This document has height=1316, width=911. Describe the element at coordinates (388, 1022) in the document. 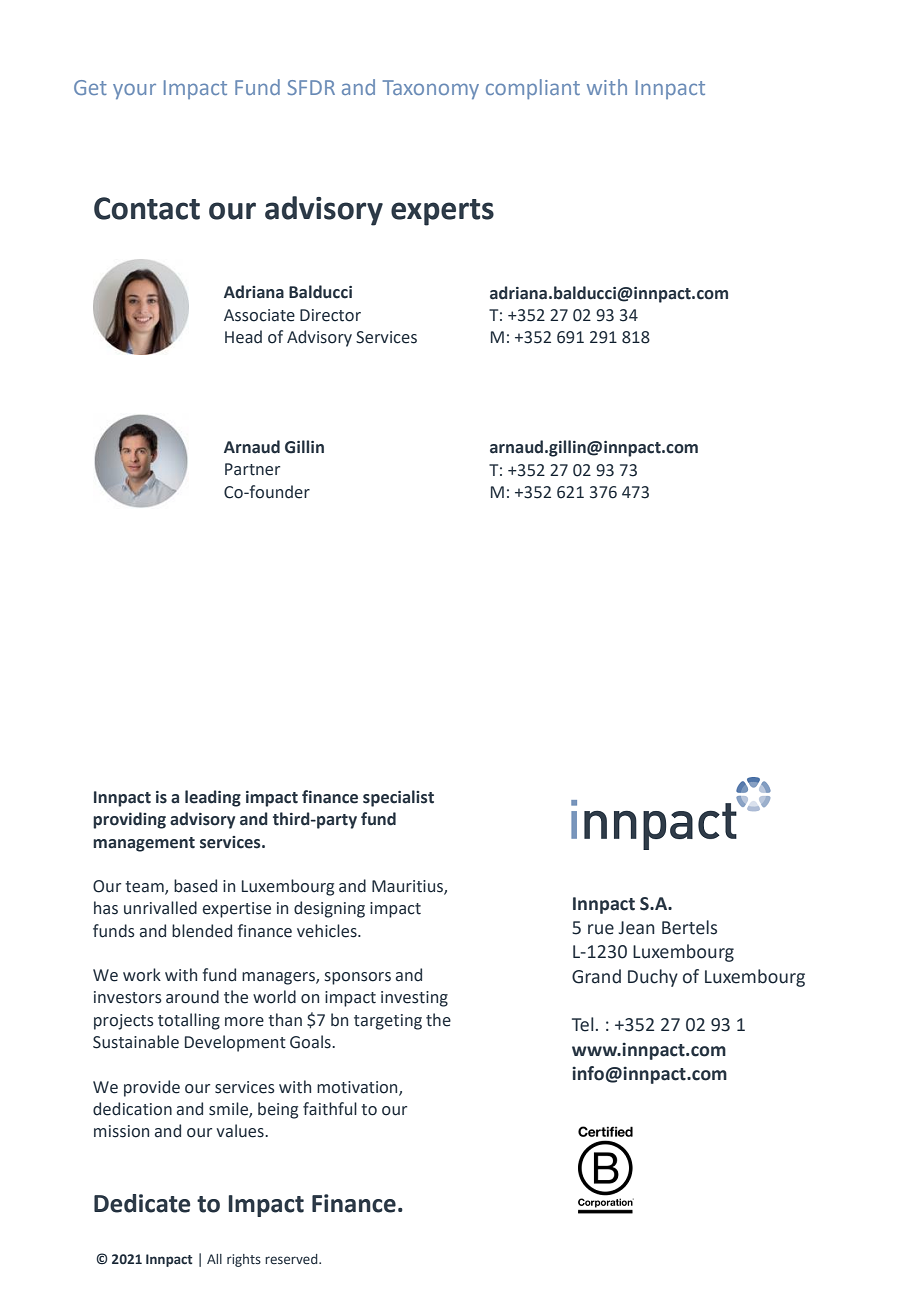

I see `targeting` at that location.
